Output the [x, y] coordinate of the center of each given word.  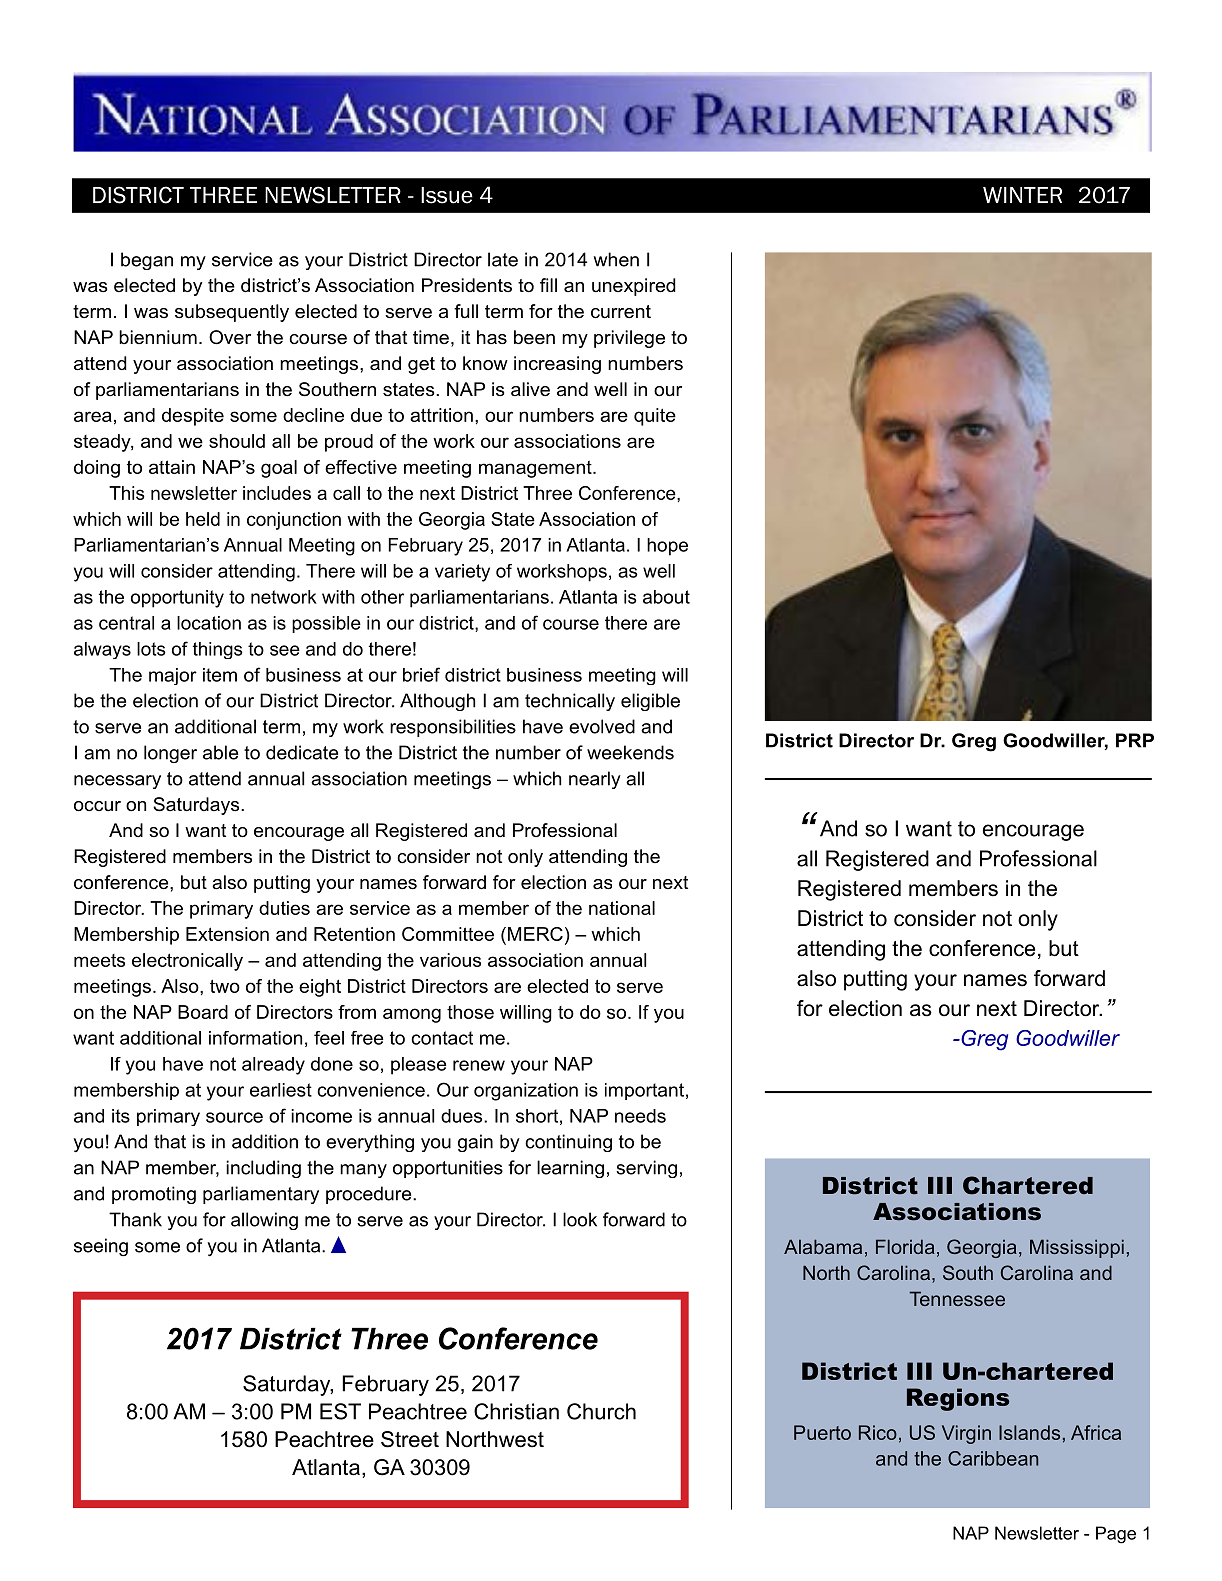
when [616, 259]
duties [284, 908]
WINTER [1022, 195]
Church [601, 1411]
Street [410, 1439]
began [147, 261]
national [622, 908]
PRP [1135, 740]
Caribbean [993, 1458]
